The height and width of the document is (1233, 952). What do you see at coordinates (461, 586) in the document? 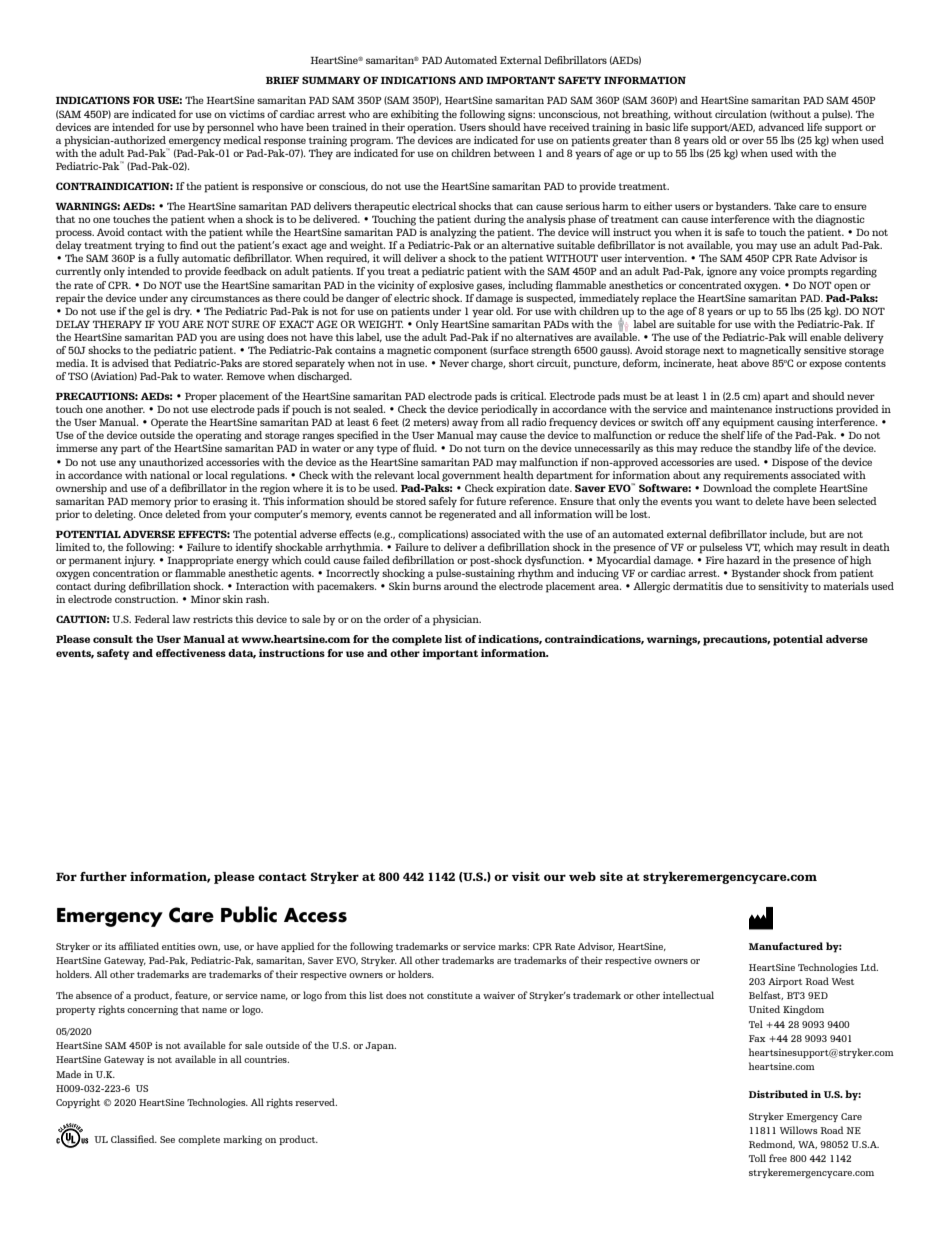
I see `around` at bounding box center [461, 586].
